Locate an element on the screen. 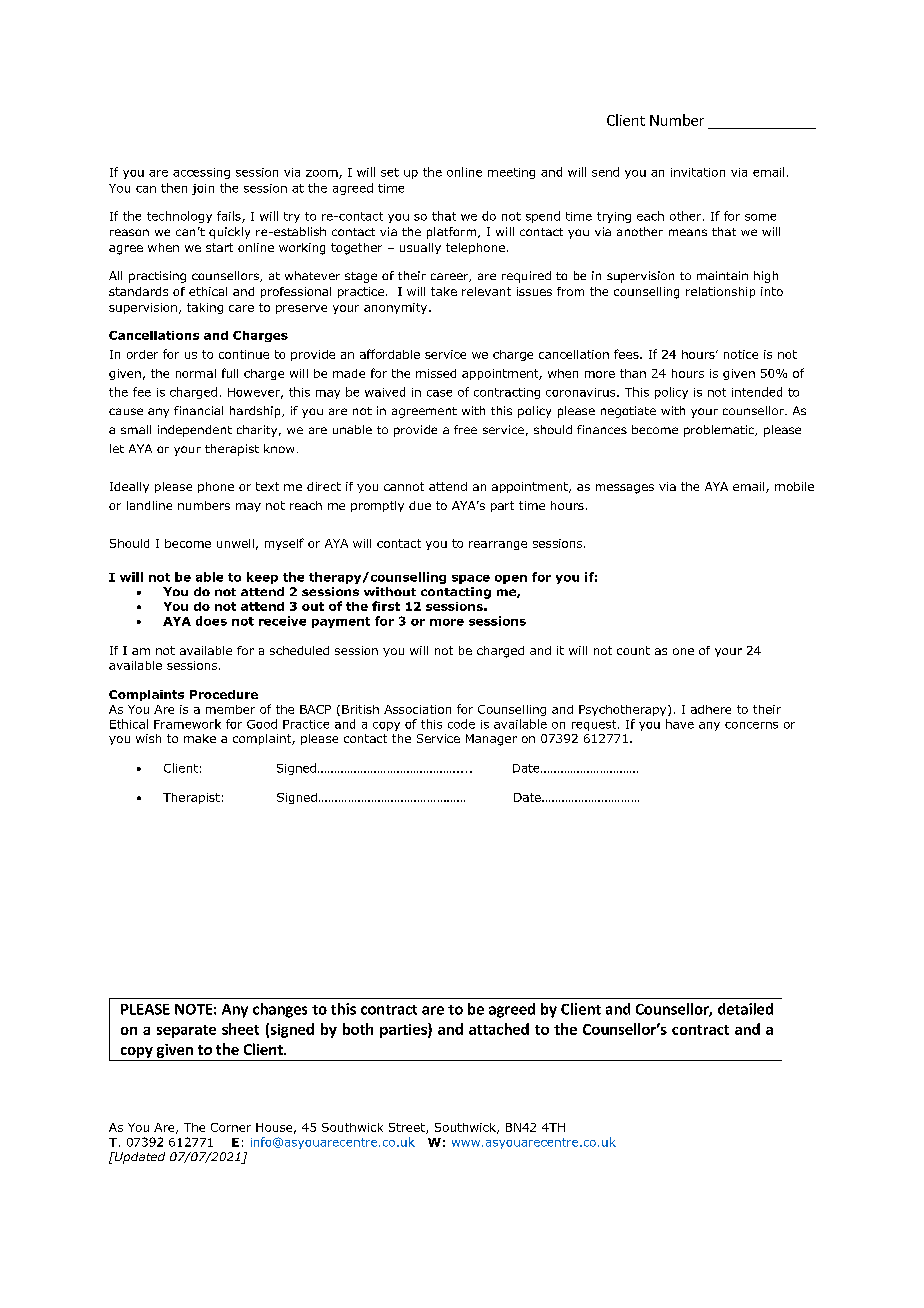 This screenshot has height=1308, width=924. make is located at coordinates (200, 738).
